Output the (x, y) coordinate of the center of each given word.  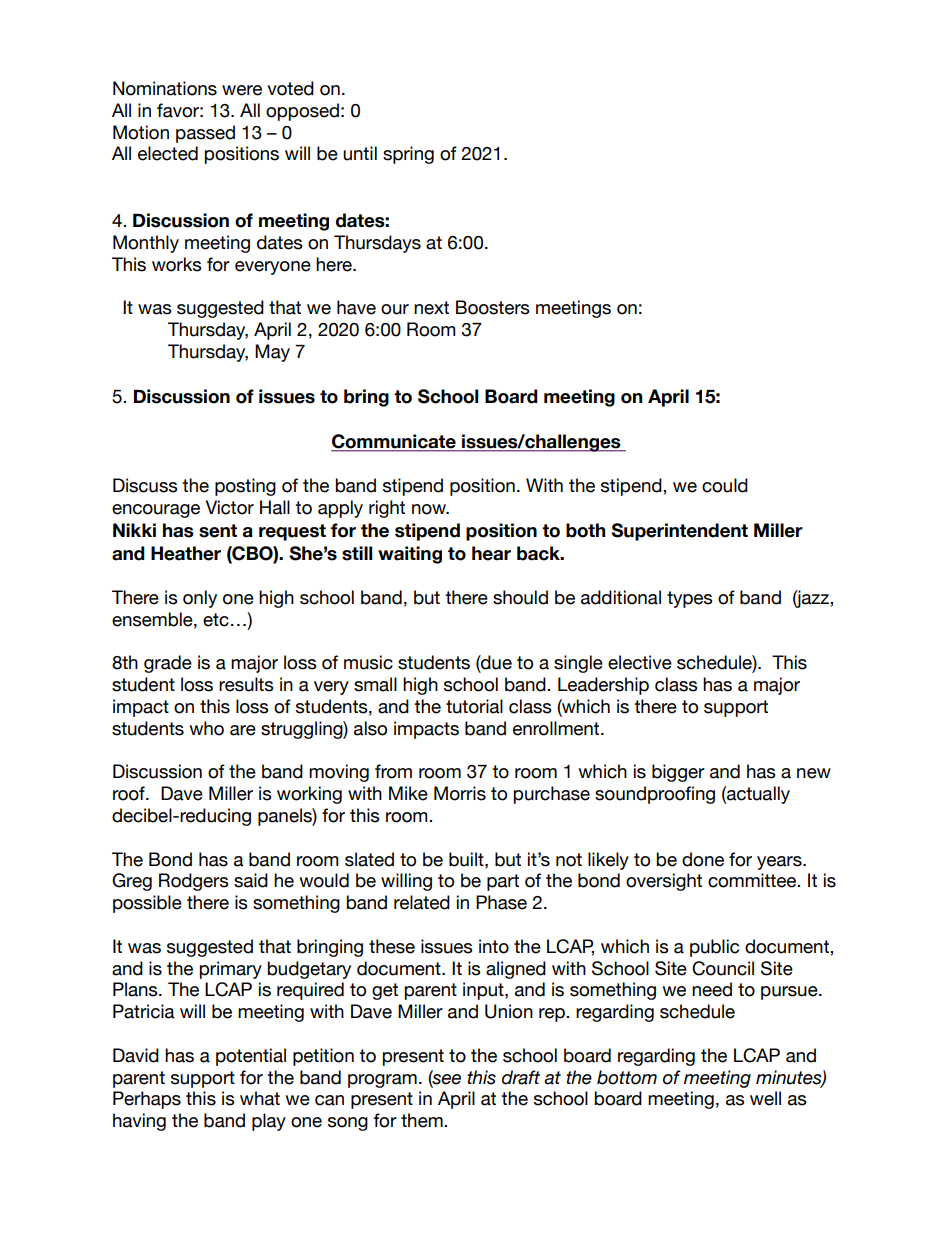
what (260, 1098)
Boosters (492, 307)
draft (521, 1077)
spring (408, 155)
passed (205, 134)
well (765, 1098)
